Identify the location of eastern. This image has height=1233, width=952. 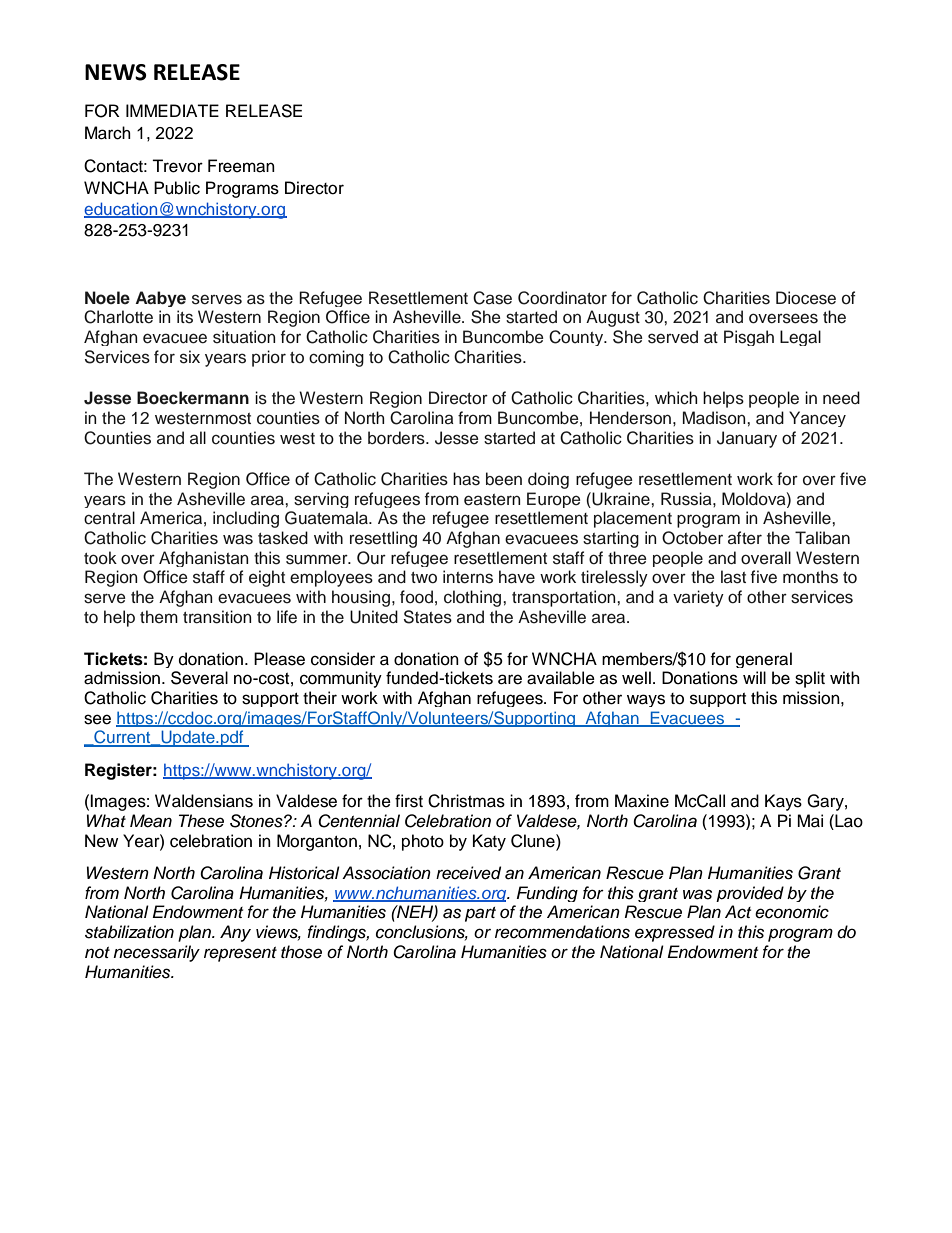
(492, 500).
